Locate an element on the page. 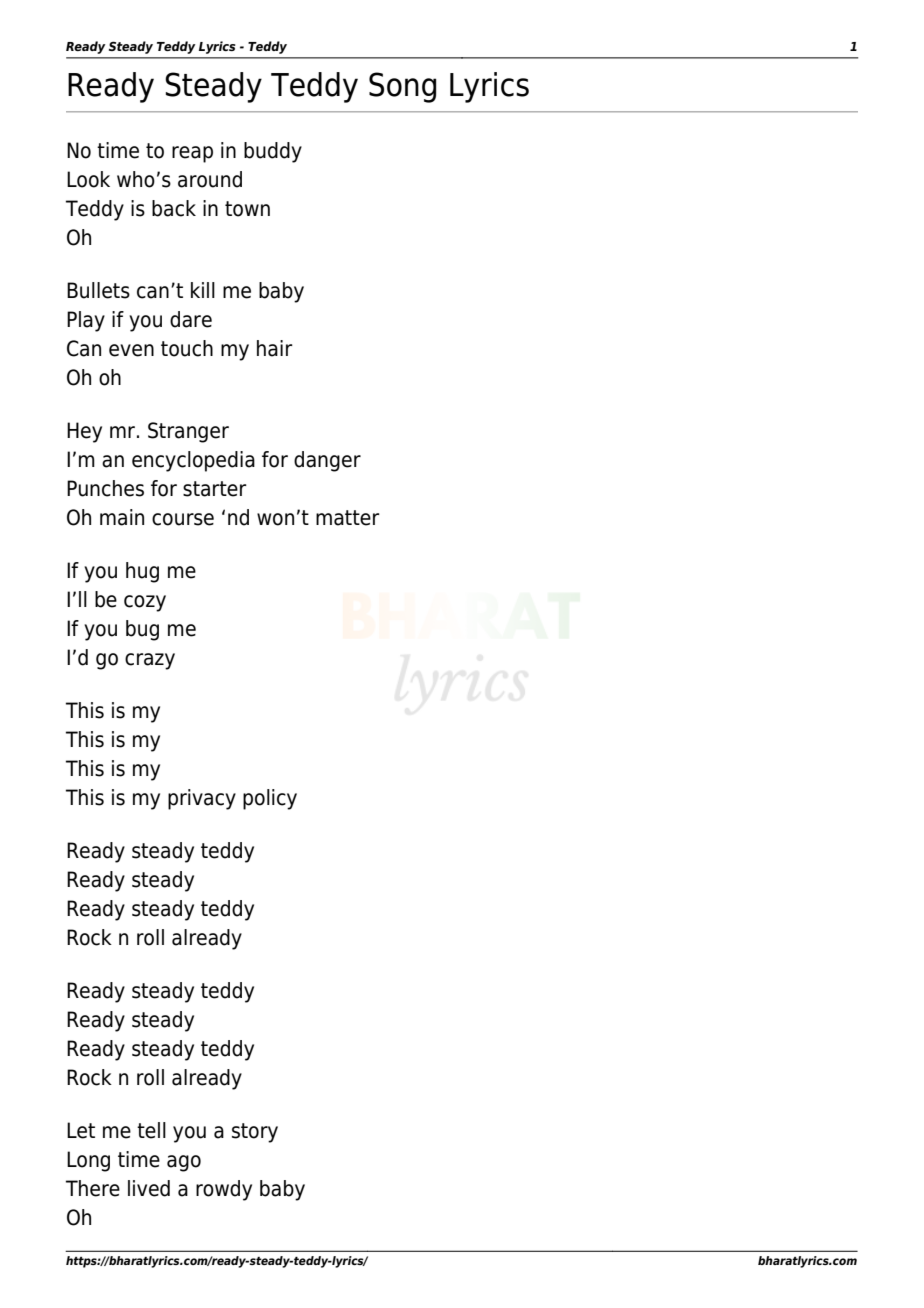  Song is located at coordinates (402, 87).
